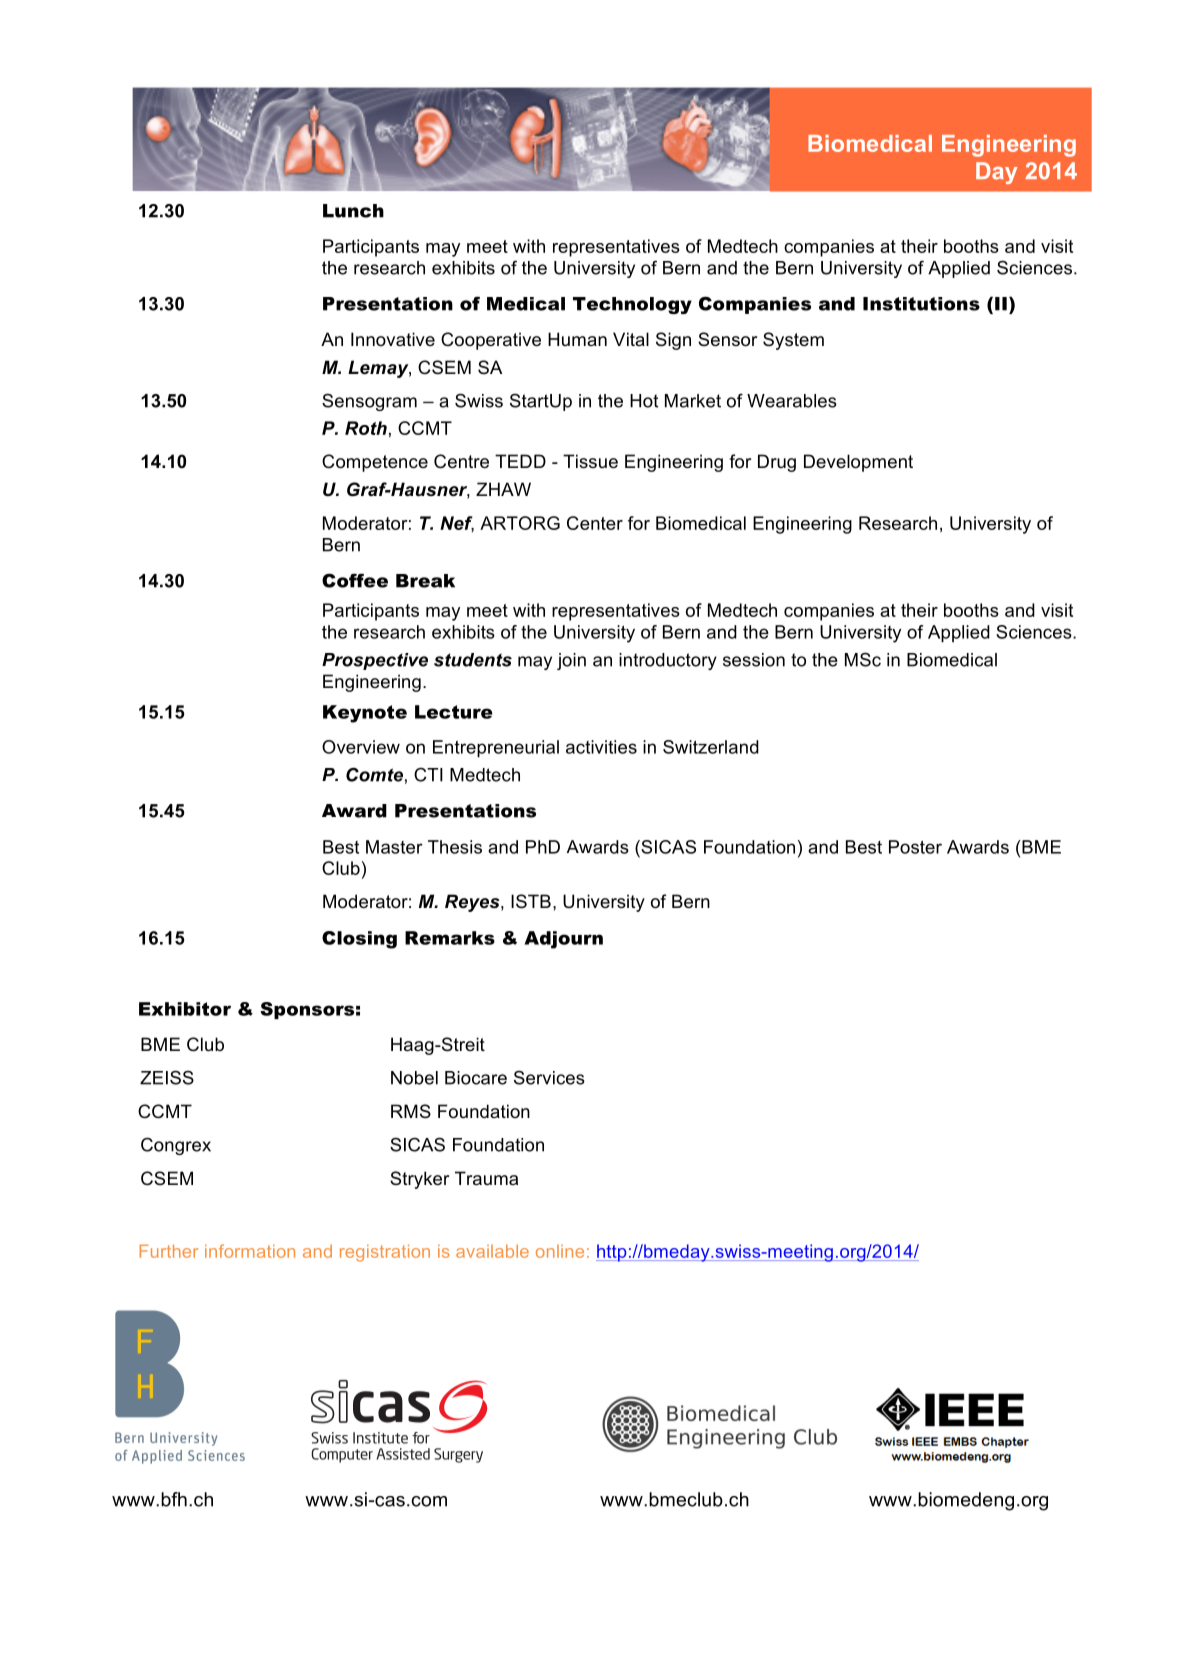 Image resolution: width=1178 pixels, height=1667 pixels. Describe the element at coordinates (355, 580) in the screenshot. I see `Coffee` at that location.
